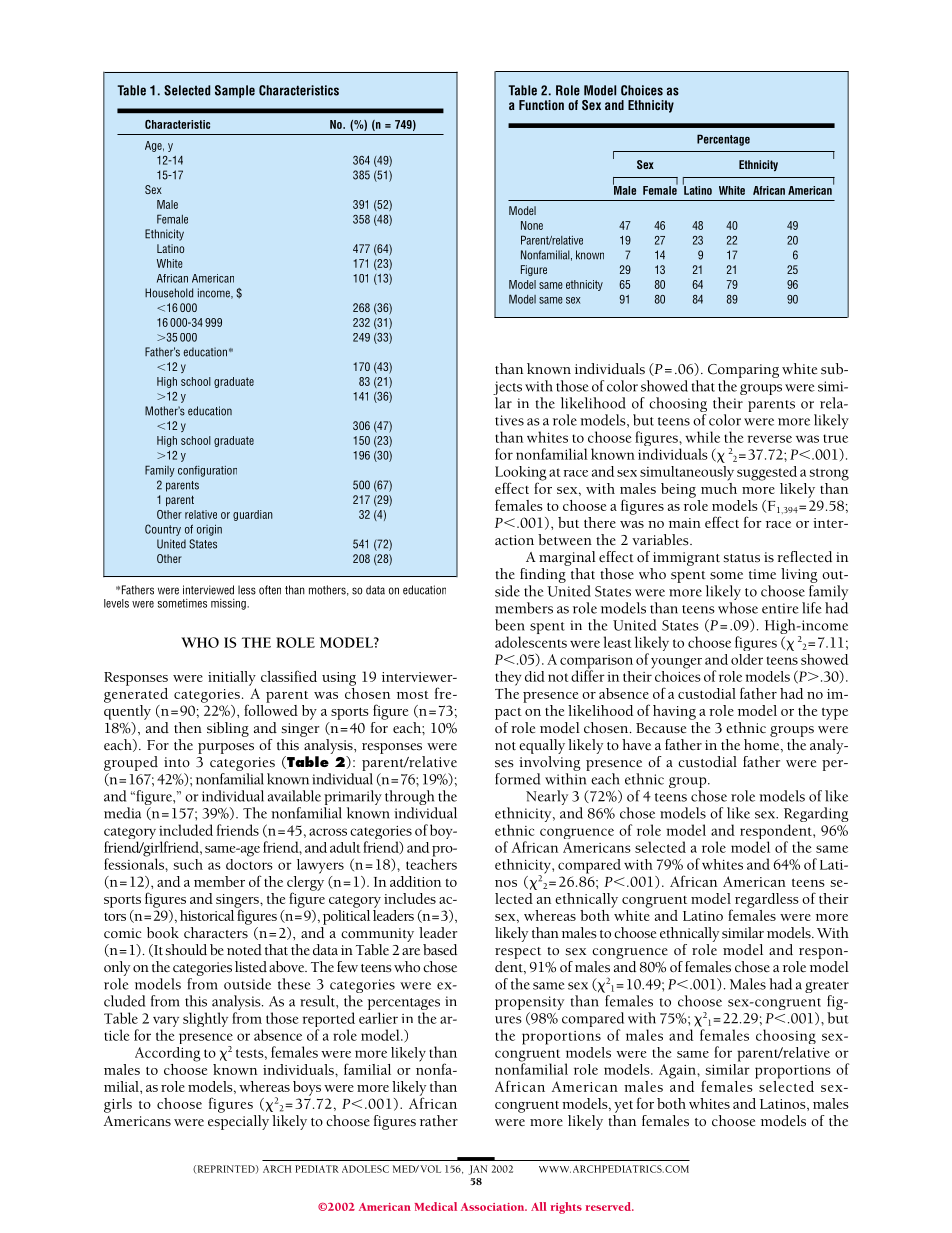  Describe the element at coordinates (532, 225) in the image. I see `None` at that location.
